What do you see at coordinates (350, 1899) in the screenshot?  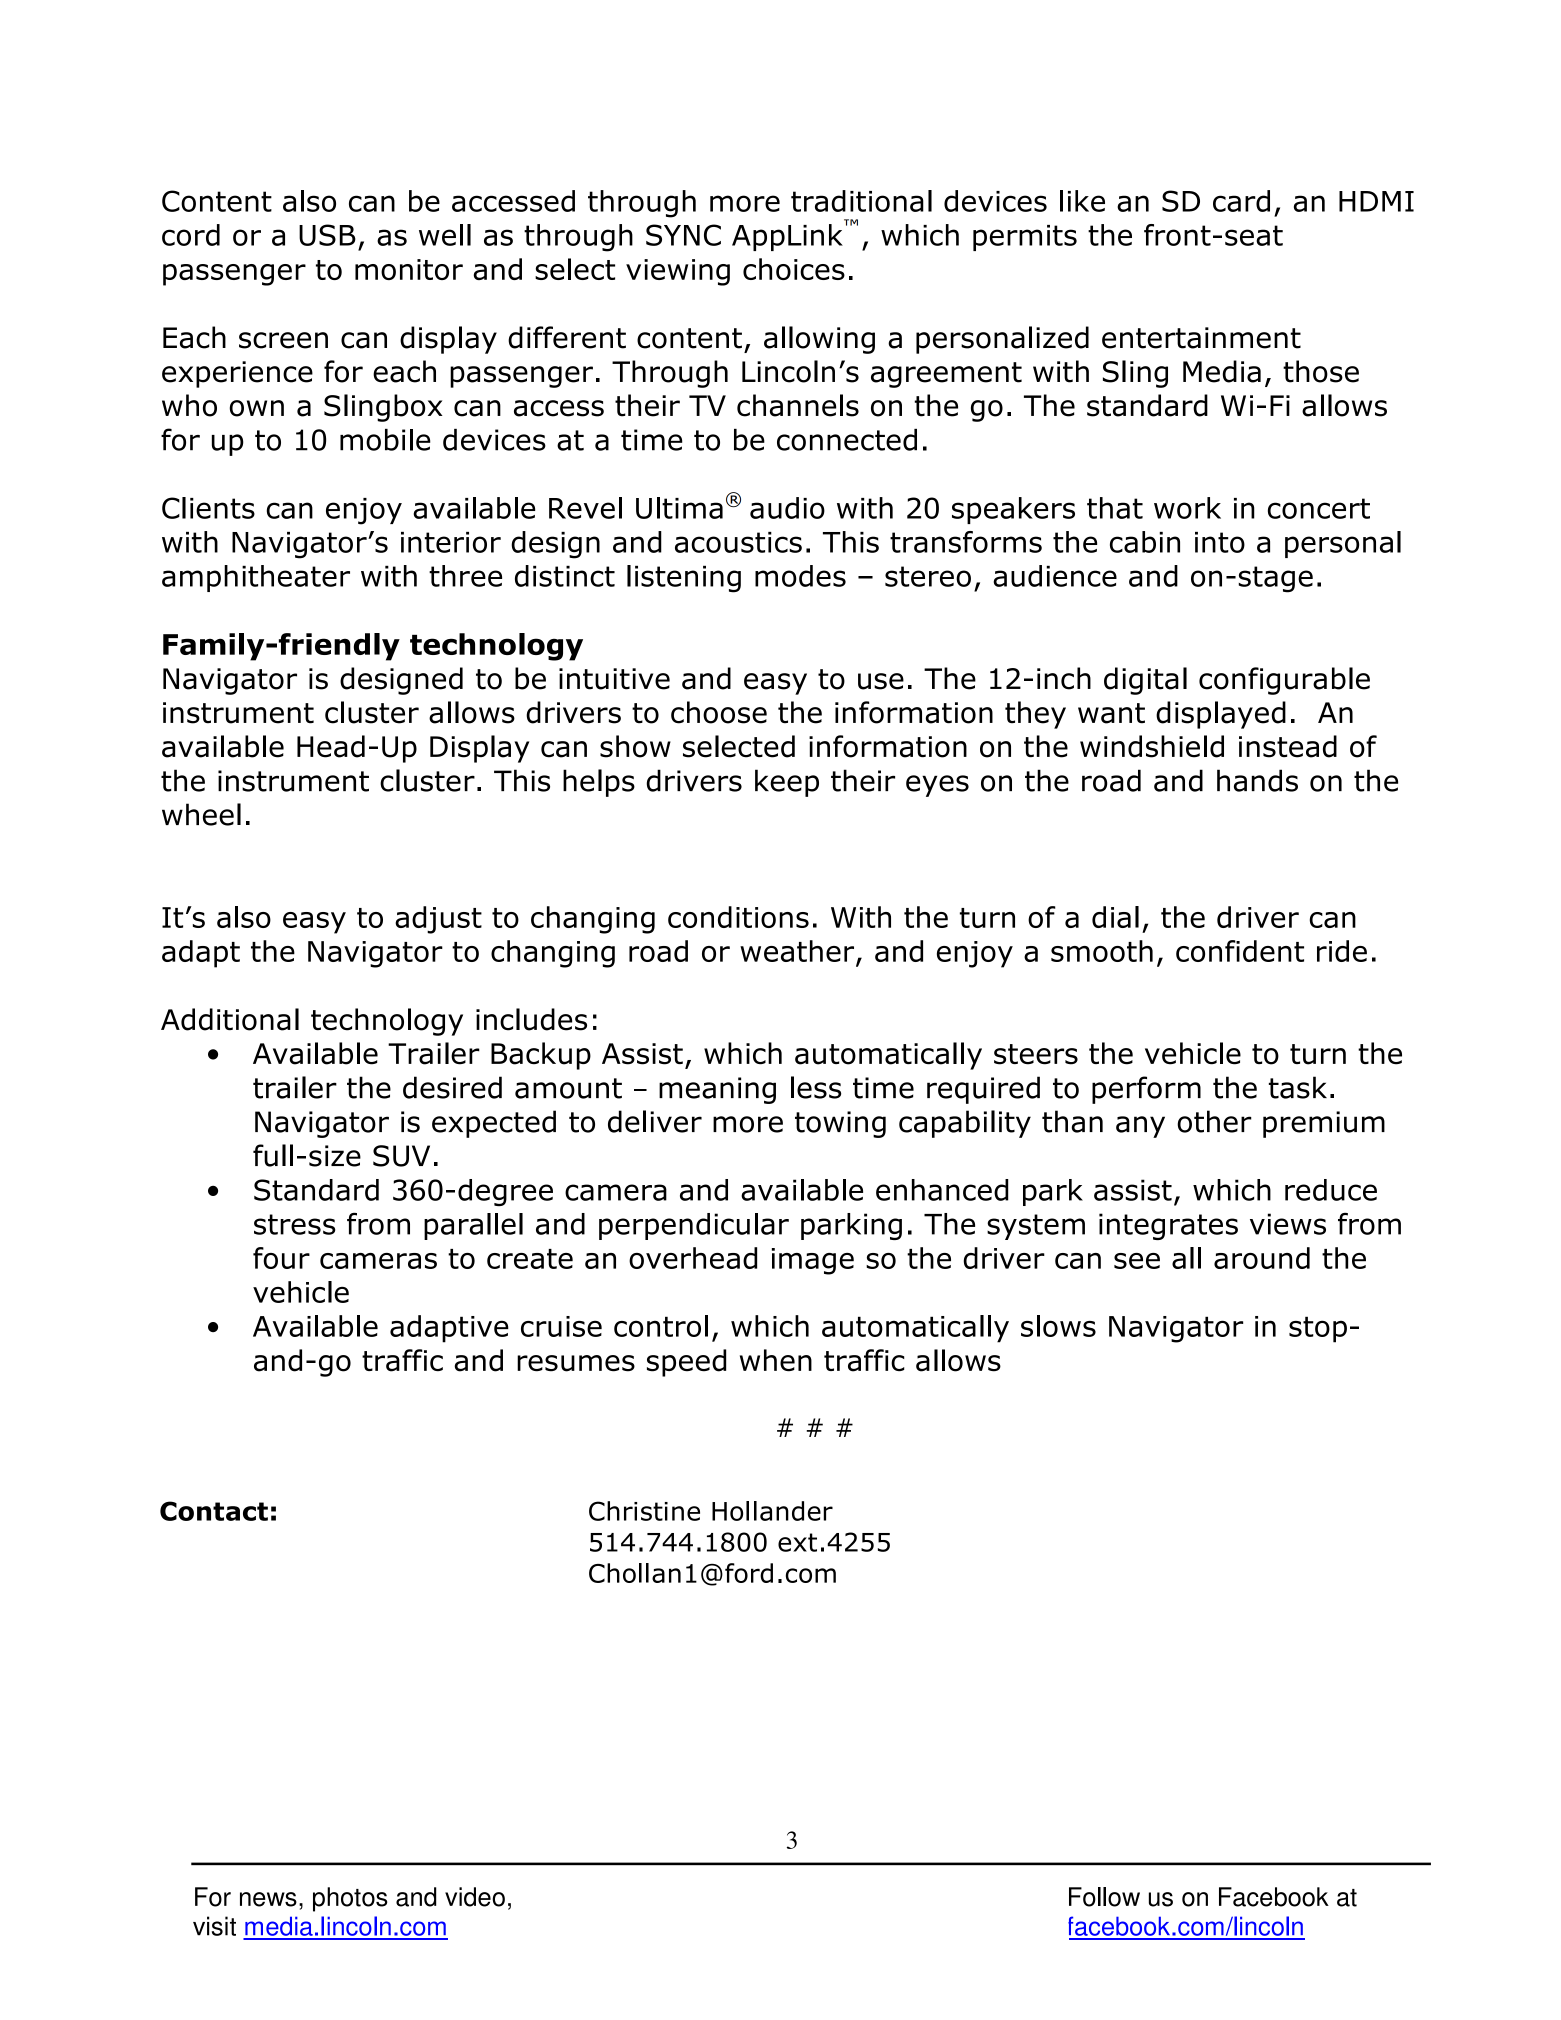 I see `photos` at bounding box center [350, 1899].
